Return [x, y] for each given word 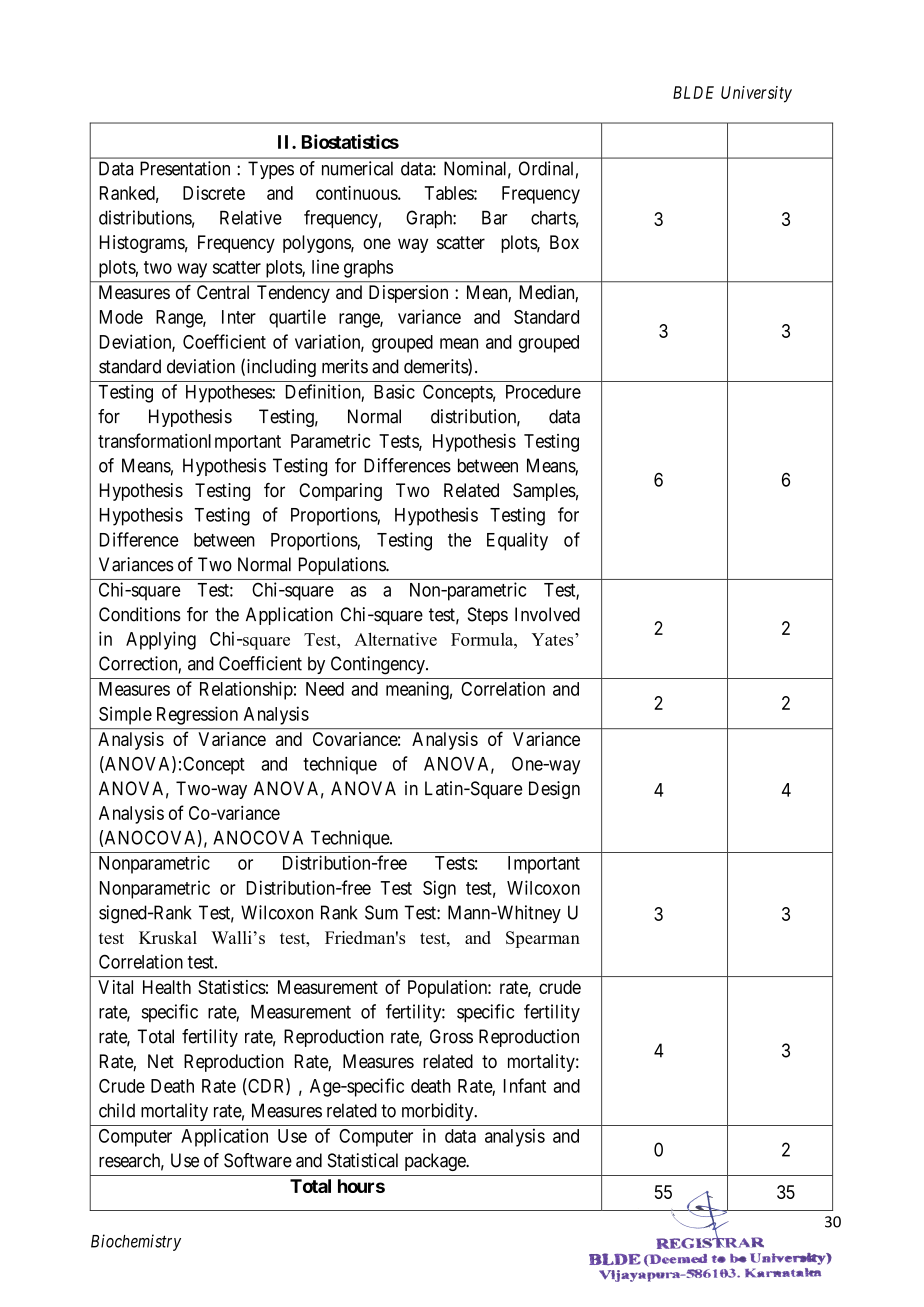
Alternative [395, 639]
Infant [525, 1085]
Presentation [185, 168]
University [756, 94]
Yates [554, 639]
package [436, 1162]
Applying [161, 640]
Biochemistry [136, 1242]
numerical [357, 168]
